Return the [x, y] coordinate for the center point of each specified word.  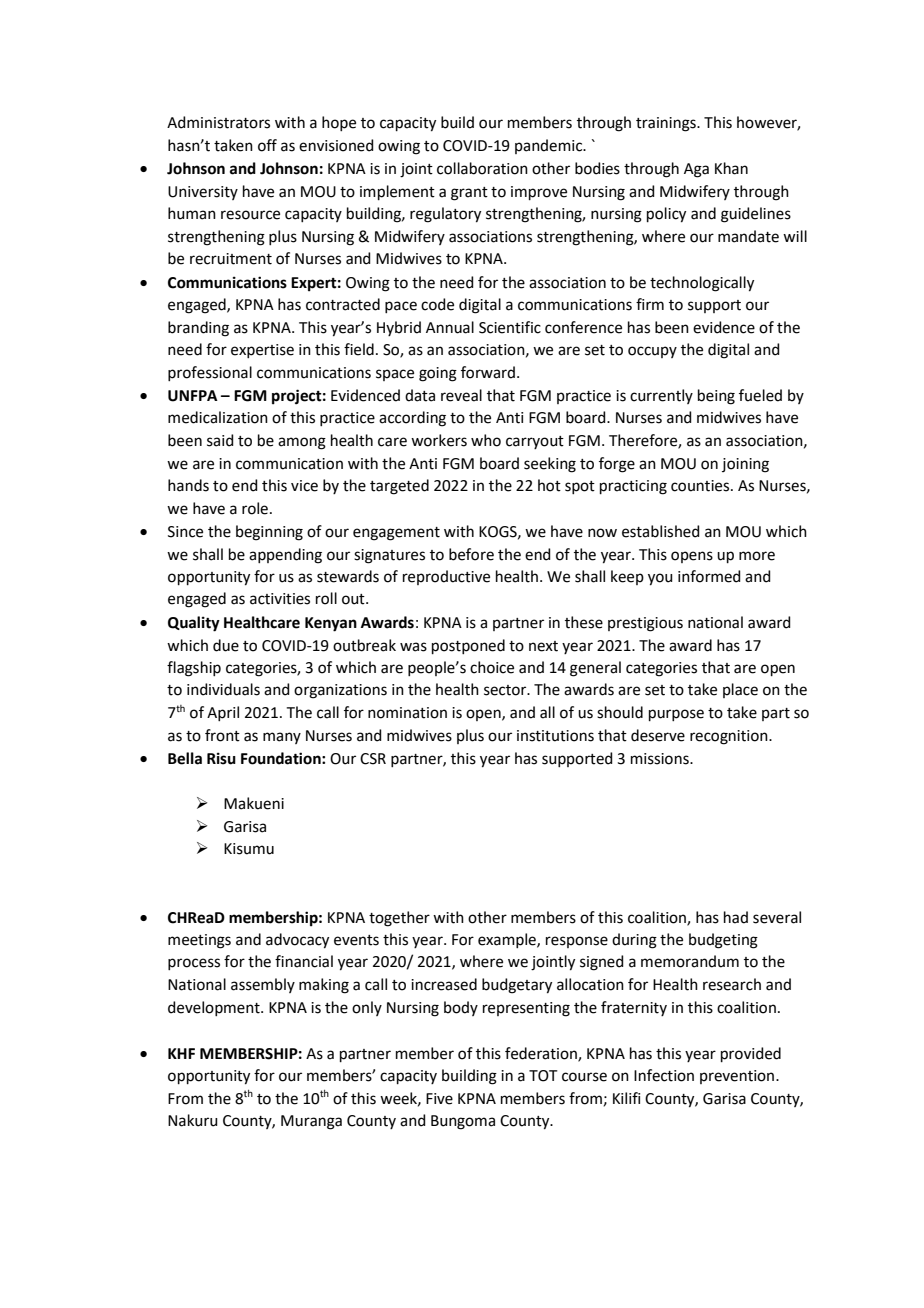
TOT [543, 1076]
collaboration [482, 168]
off [267, 145]
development [215, 1008]
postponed [468, 646]
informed [709, 576]
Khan [731, 168]
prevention [738, 1077]
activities [280, 599]
